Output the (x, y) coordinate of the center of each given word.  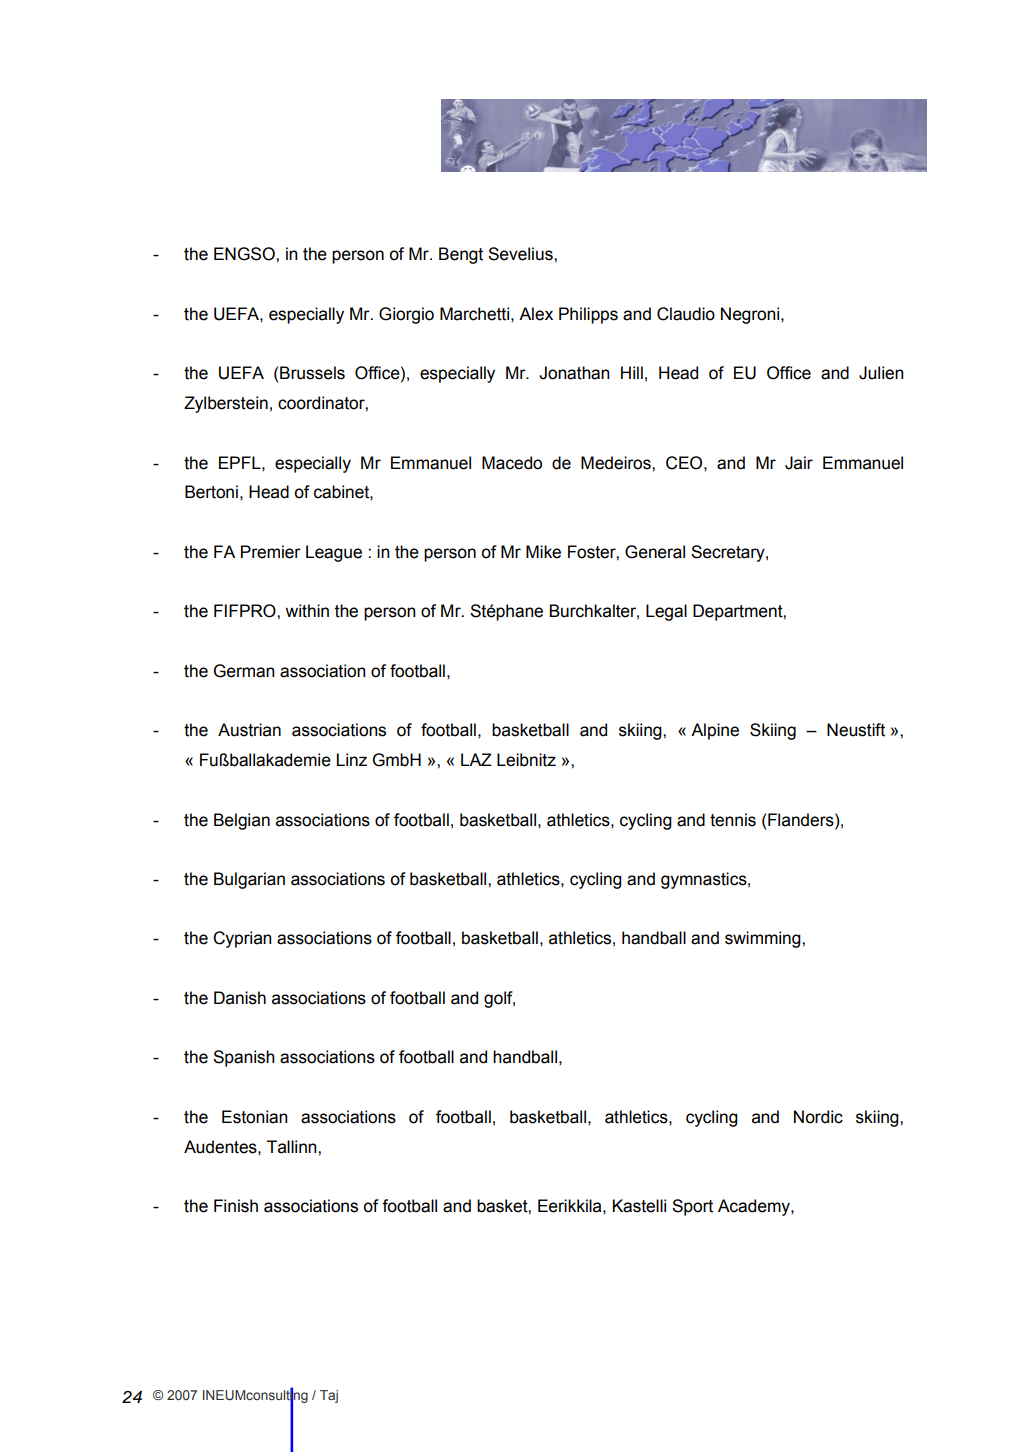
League (334, 553)
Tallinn (293, 1147)
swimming (764, 939)
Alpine (715, 731)
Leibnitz (526, 760)
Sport (692, 1207)
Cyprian (242, 939)
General (655, 552)
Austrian (249, 730)
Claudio (686, 314)
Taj (329, 1396)
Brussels (312, 373)
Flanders (802, 820)
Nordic (818, 1117)
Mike (543, 552)
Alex (536, 314)
